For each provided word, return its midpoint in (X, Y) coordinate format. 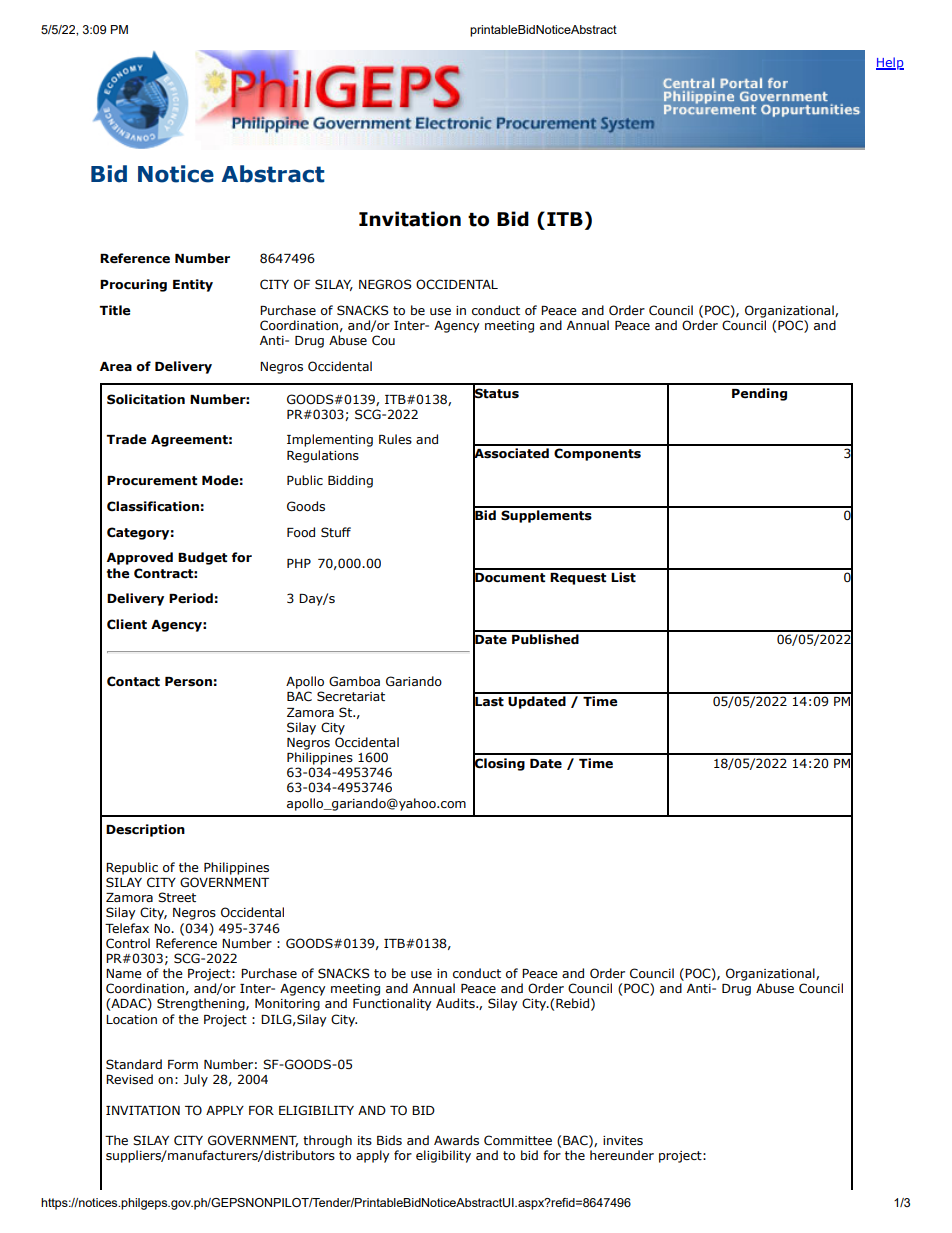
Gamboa (354, 681)
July (196, 1080)
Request (578, 579)
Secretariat (351, 696)
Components (597, 454)
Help (890, 63)
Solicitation (146, 399)
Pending (759, 394)
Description (145, 830)
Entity (193, 285)
